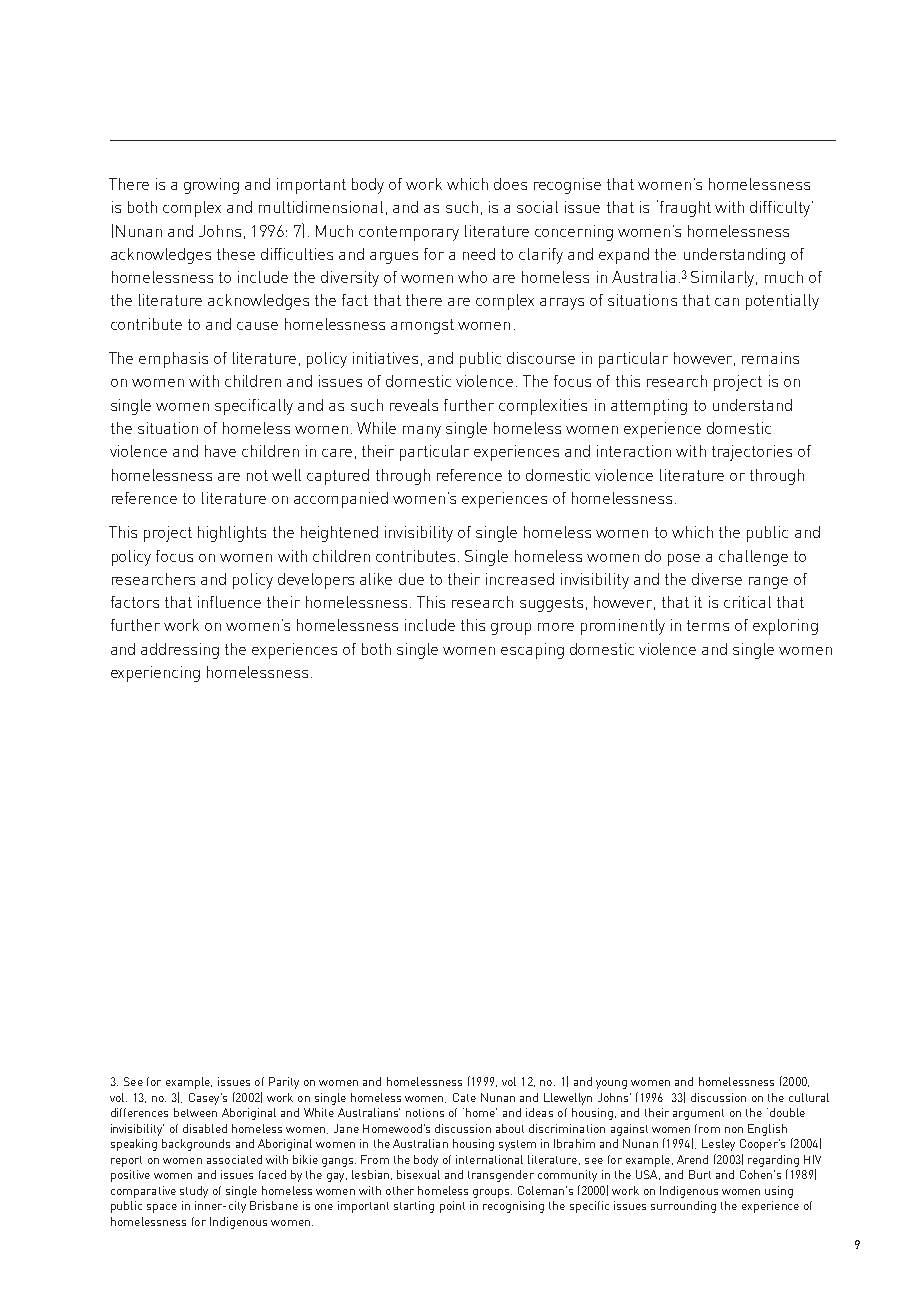 The image size is (924, 1308). I want to click on reveals, so click(414, 405).
